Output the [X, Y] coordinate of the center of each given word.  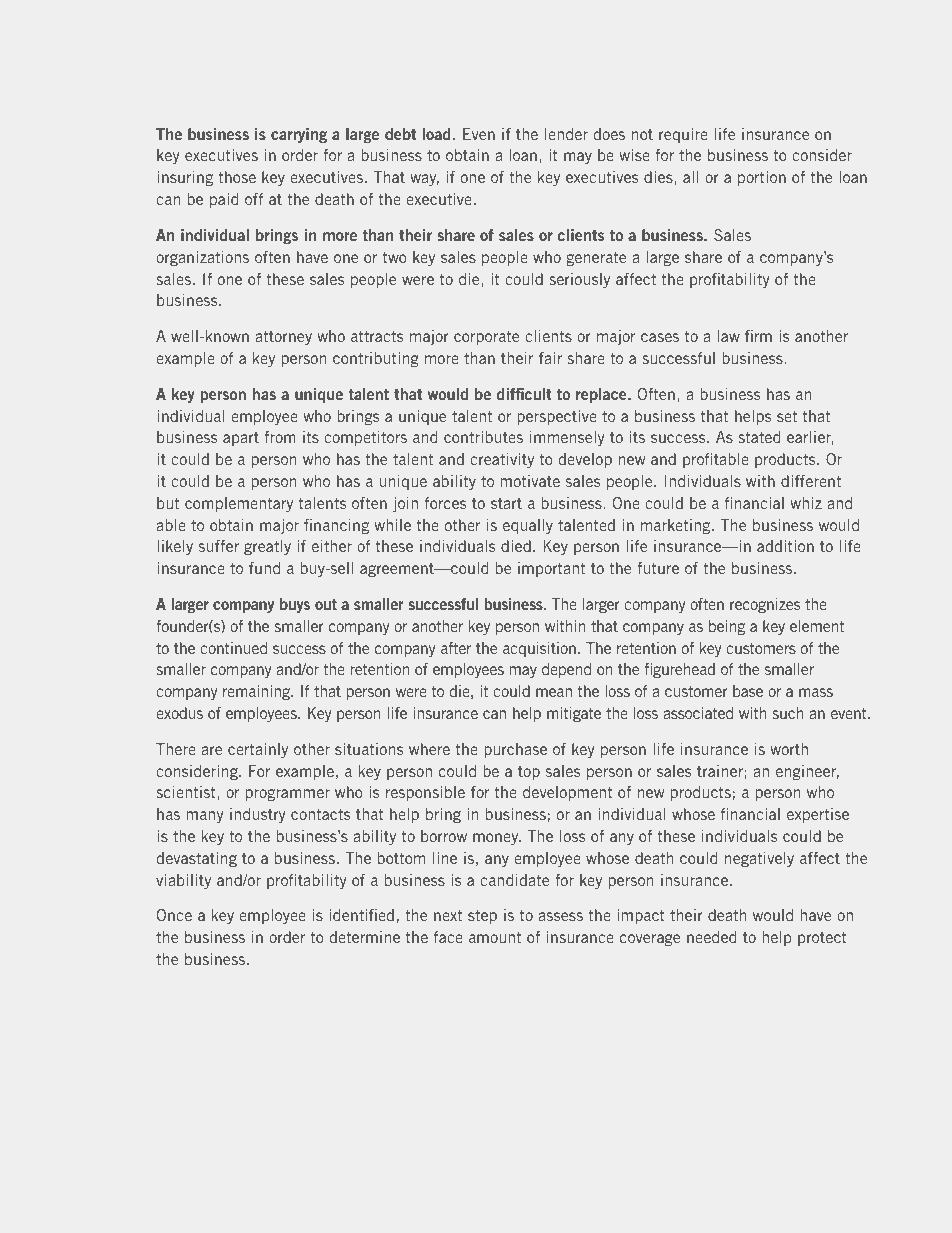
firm [758, 336]
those [237, 177]
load [436, 134]
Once [174, 915]
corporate [486, 337]
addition [785, 546]
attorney [283, 337]
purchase [515, 750]
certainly [258, 750]
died [516, 546]
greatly [267, 547]
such [787, 713]
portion [762, 178]
